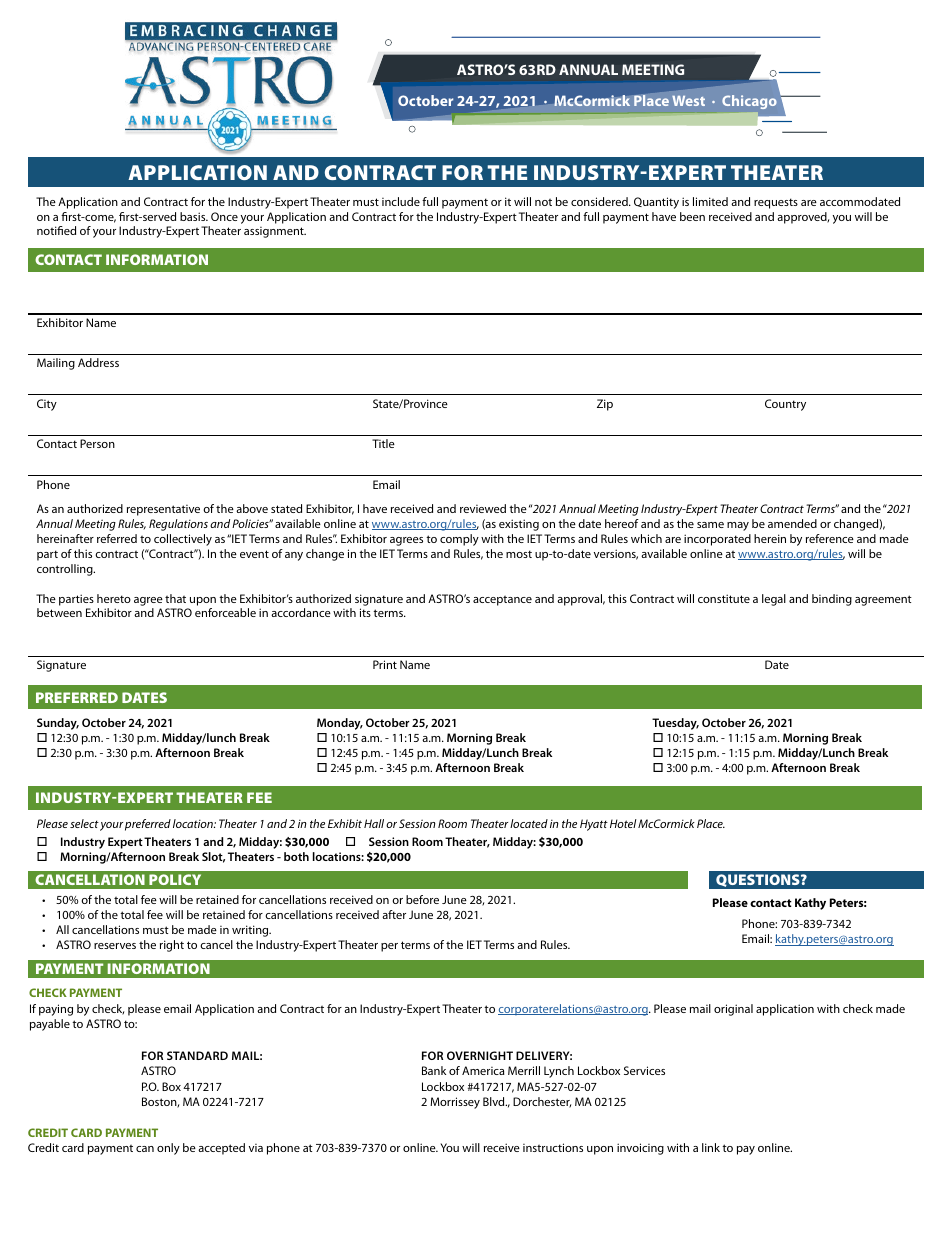  I want to click on hereto, so click(114, 598).
